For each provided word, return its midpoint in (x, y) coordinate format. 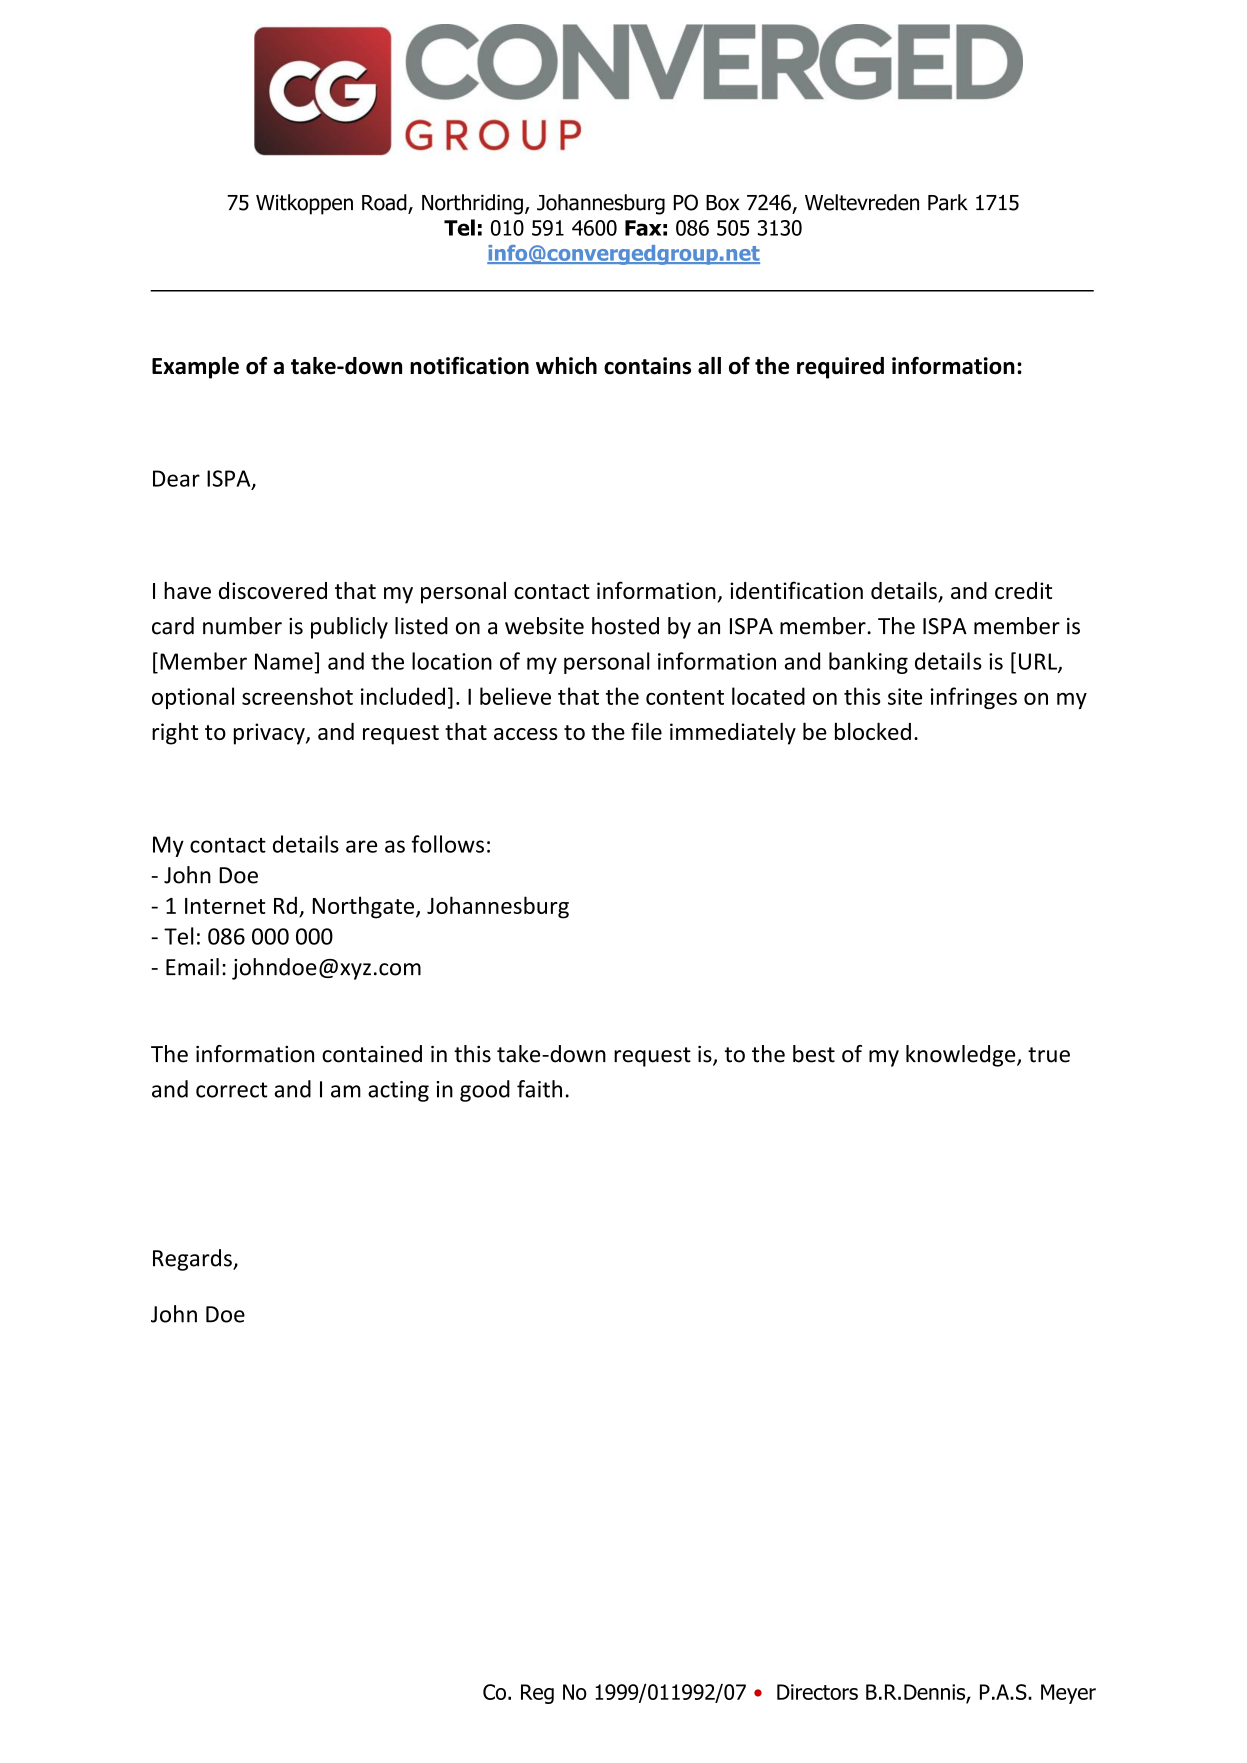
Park (948, 202)
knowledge (962, 1056)
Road (385, 203)
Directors (817, 1692)
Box (722, 203)
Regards (193, 1260)
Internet (225, 906)
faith (539, 1089)
